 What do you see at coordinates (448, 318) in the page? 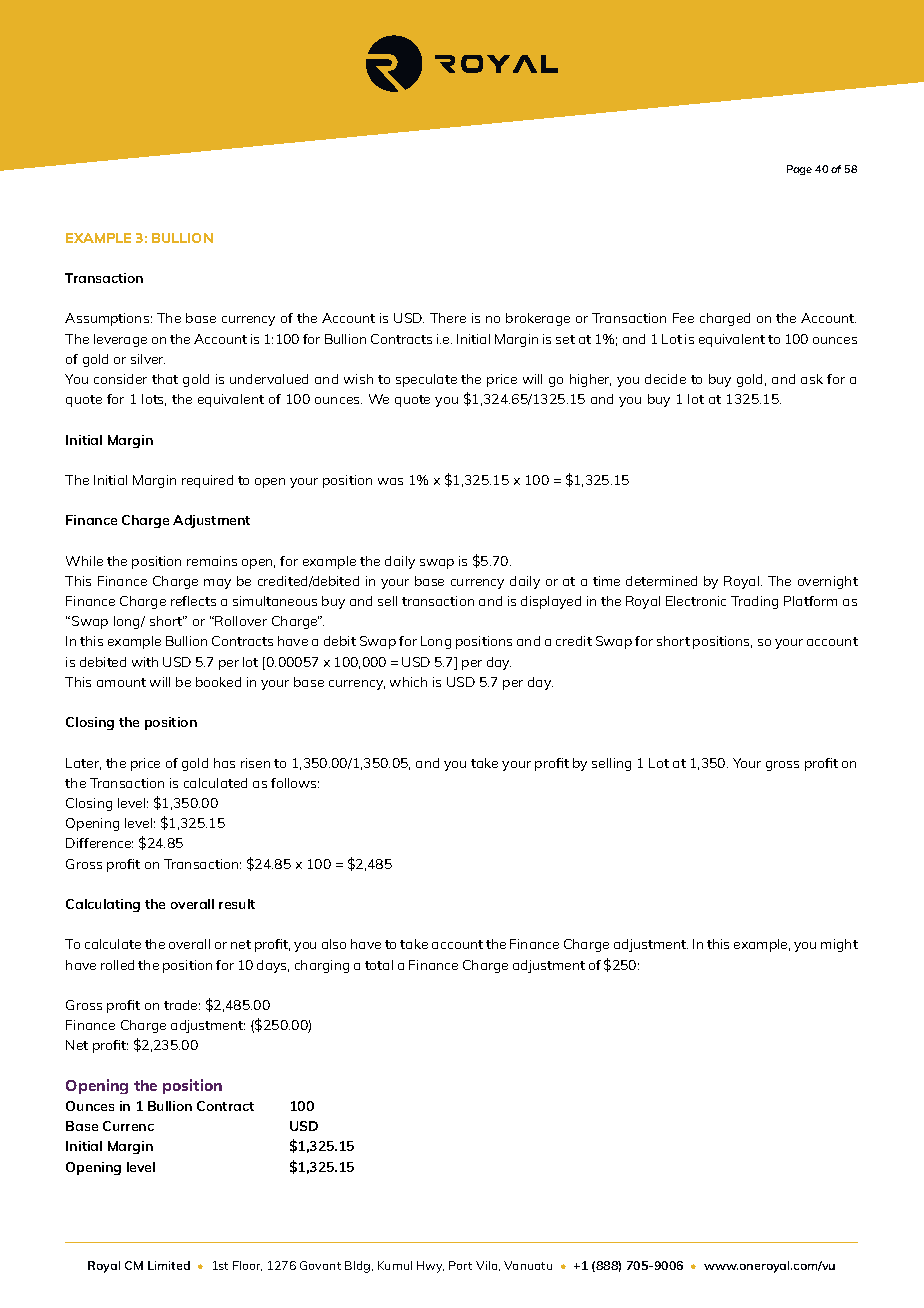
I see `There` at bounding box center [448, 318].
